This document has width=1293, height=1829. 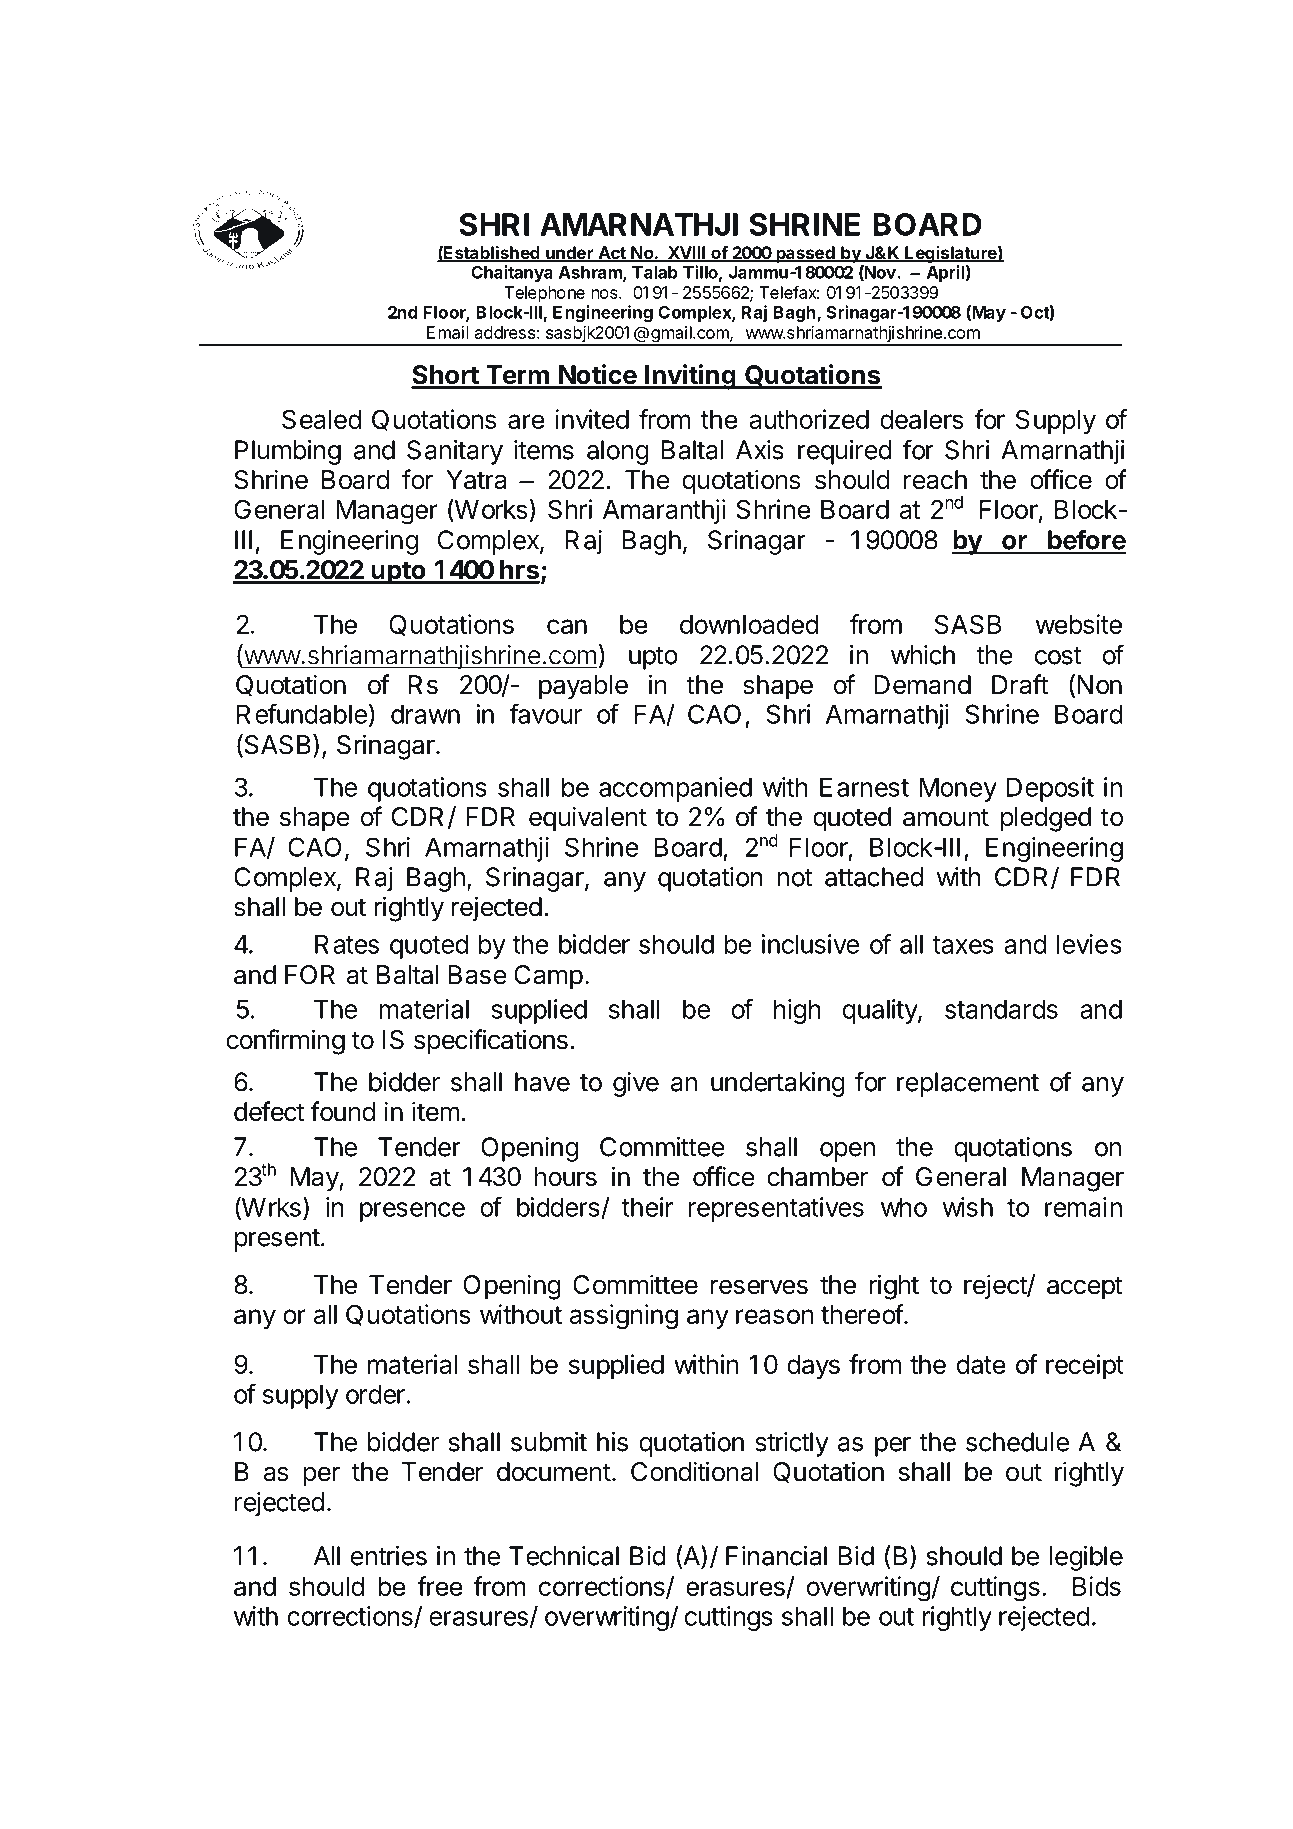 What do you see at coordinates (686, 253) in the document?
I see `XVIII` at bounding box center [686, 253].
